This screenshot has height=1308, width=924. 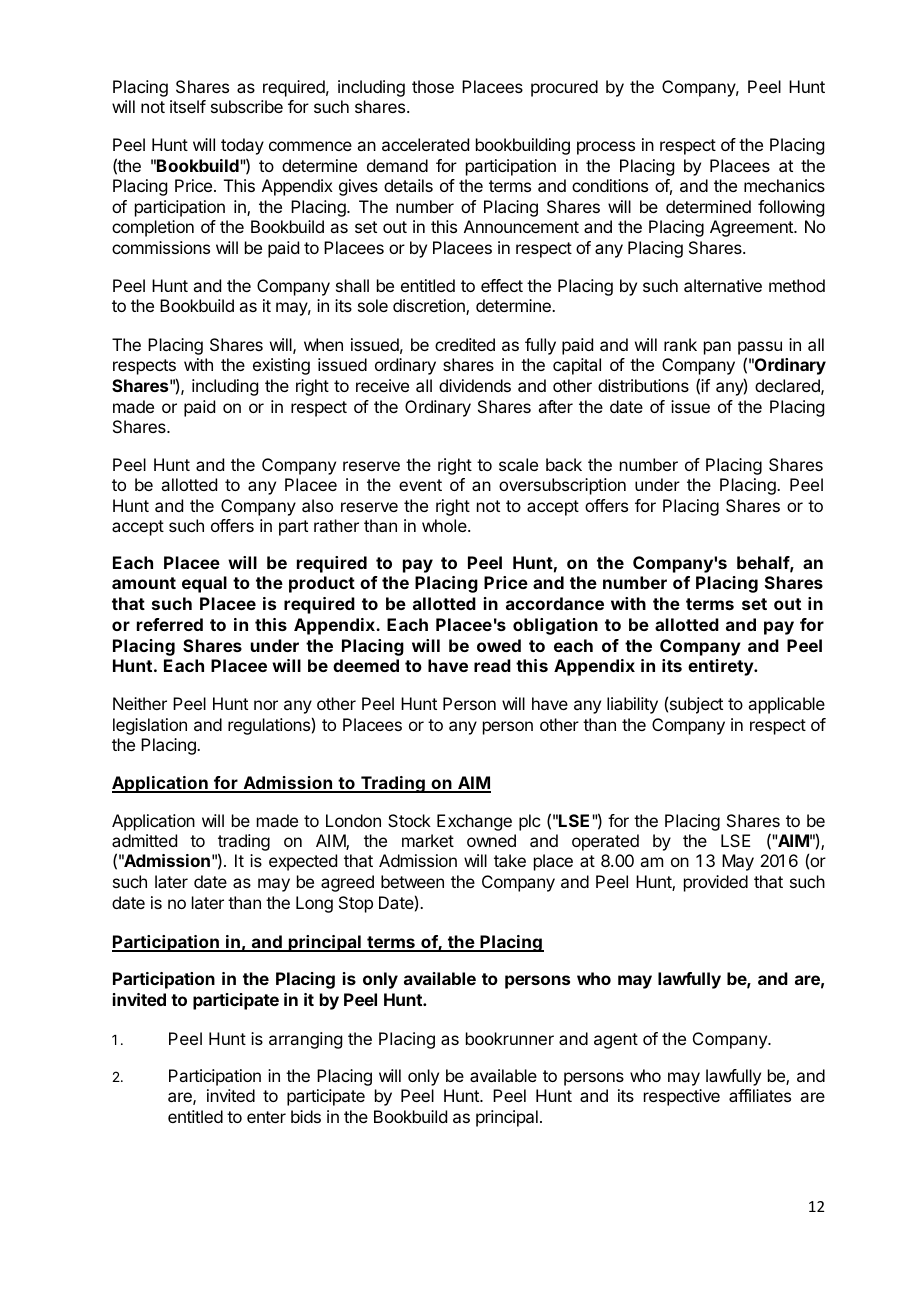 What do you see at coordinates (616, 1041) in the screenshot?
I see `agent` at bounding box center [616, 1041].
